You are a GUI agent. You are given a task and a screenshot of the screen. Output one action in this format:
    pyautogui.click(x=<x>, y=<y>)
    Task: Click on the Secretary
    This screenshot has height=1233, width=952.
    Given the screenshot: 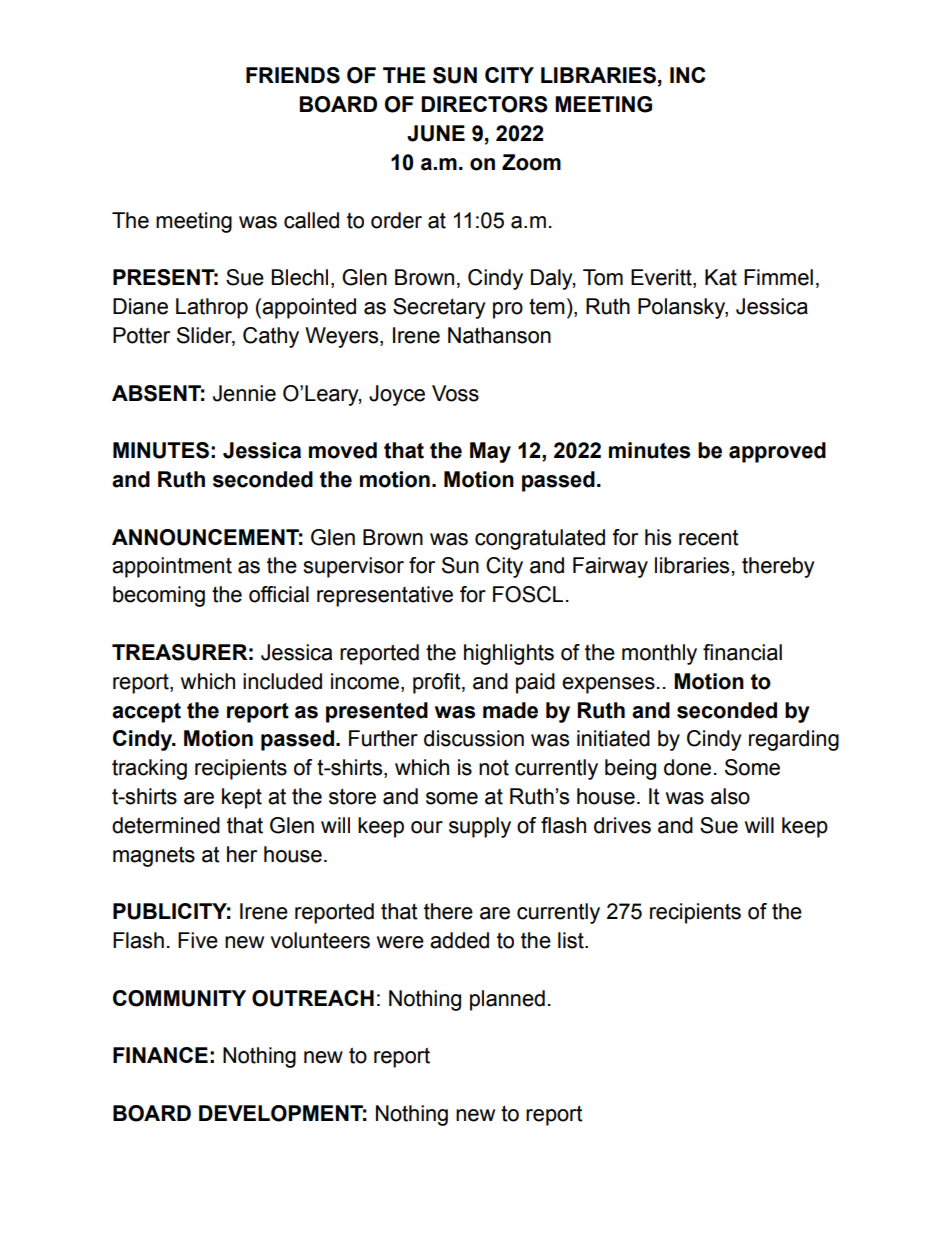 What is the action you would take?
    pyautogui.click(x=439, y=308)
